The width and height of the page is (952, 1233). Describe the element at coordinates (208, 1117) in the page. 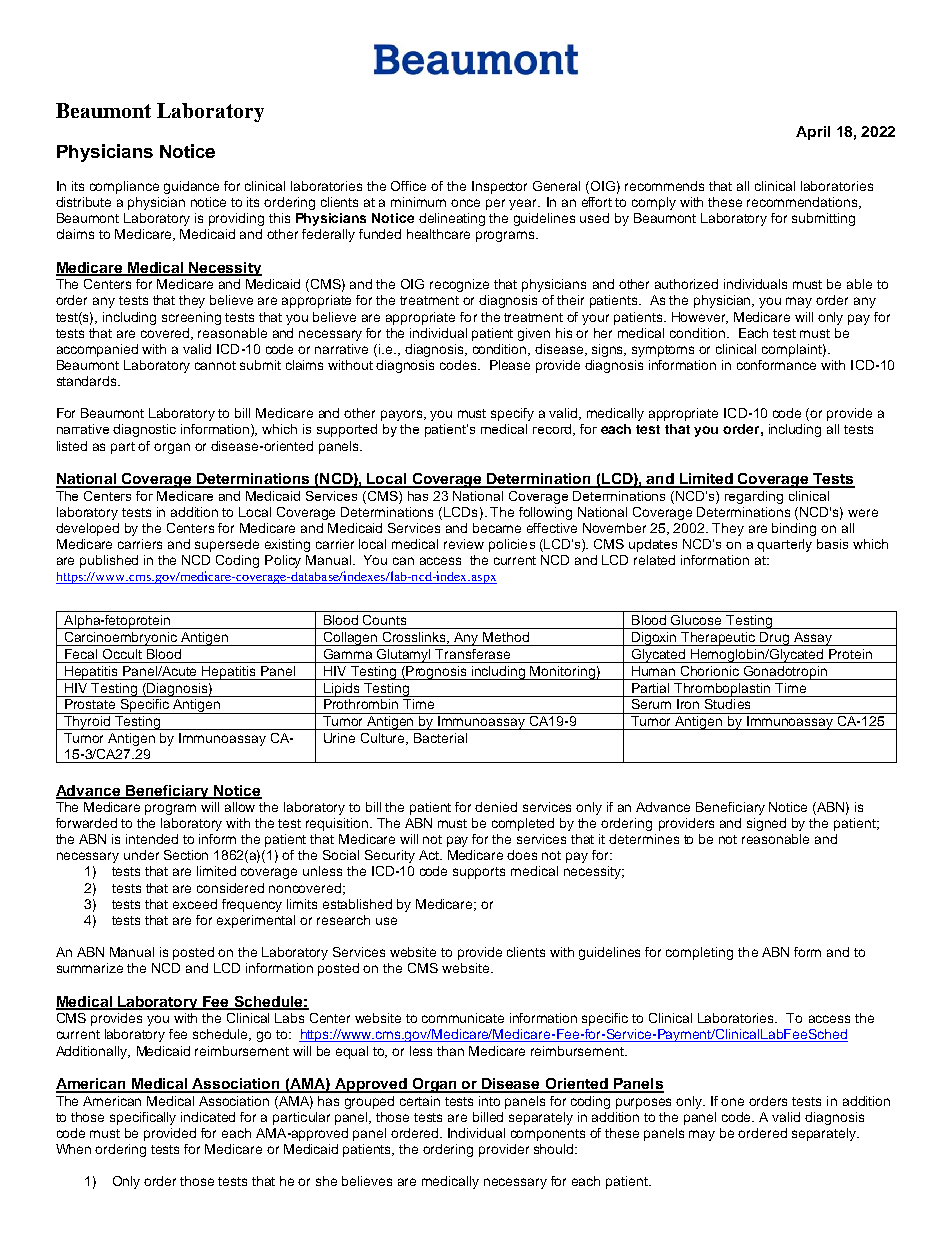

I see `indicated` at that location.
